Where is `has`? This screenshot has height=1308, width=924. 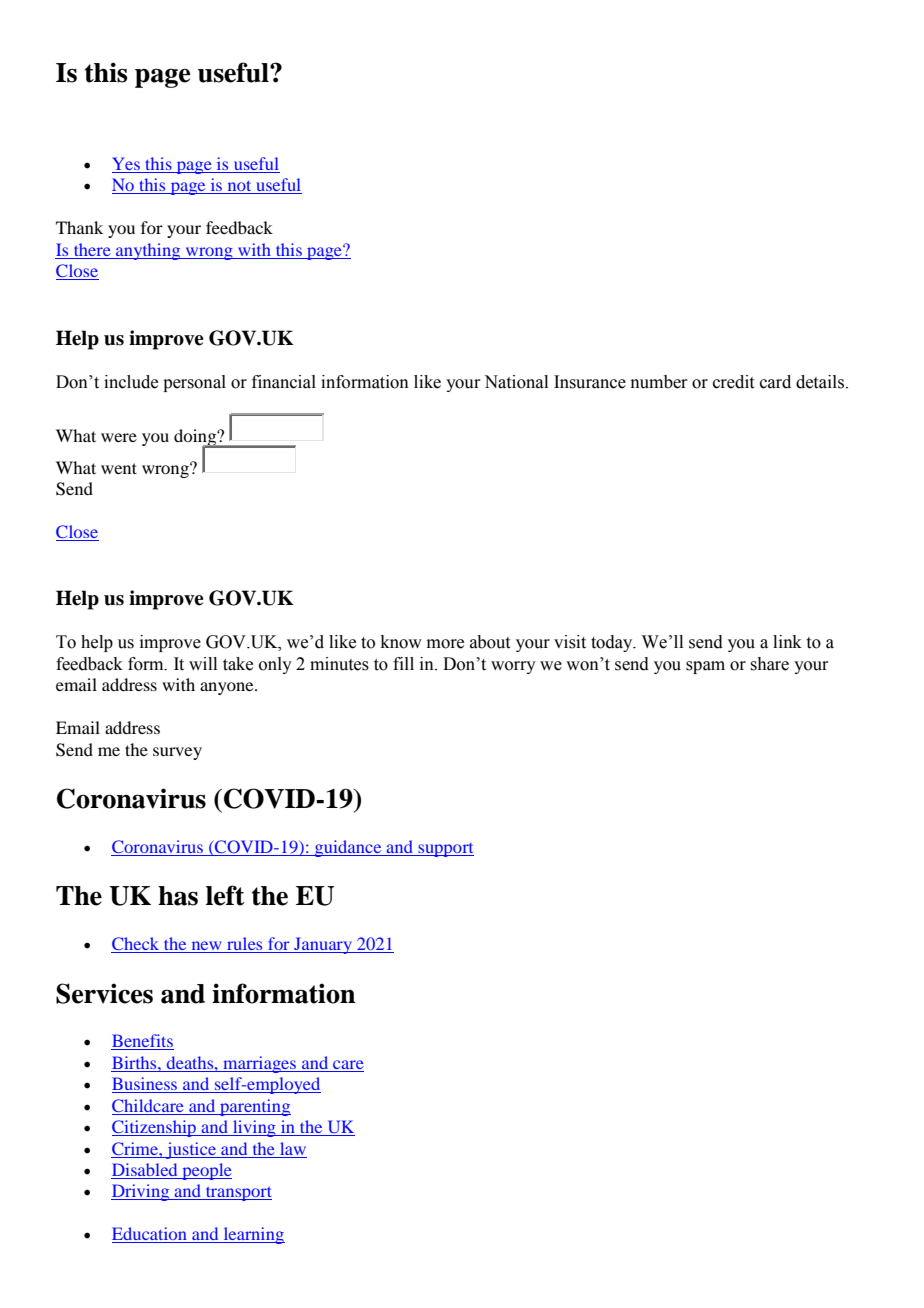
has is located at coordinates (178, 896).
